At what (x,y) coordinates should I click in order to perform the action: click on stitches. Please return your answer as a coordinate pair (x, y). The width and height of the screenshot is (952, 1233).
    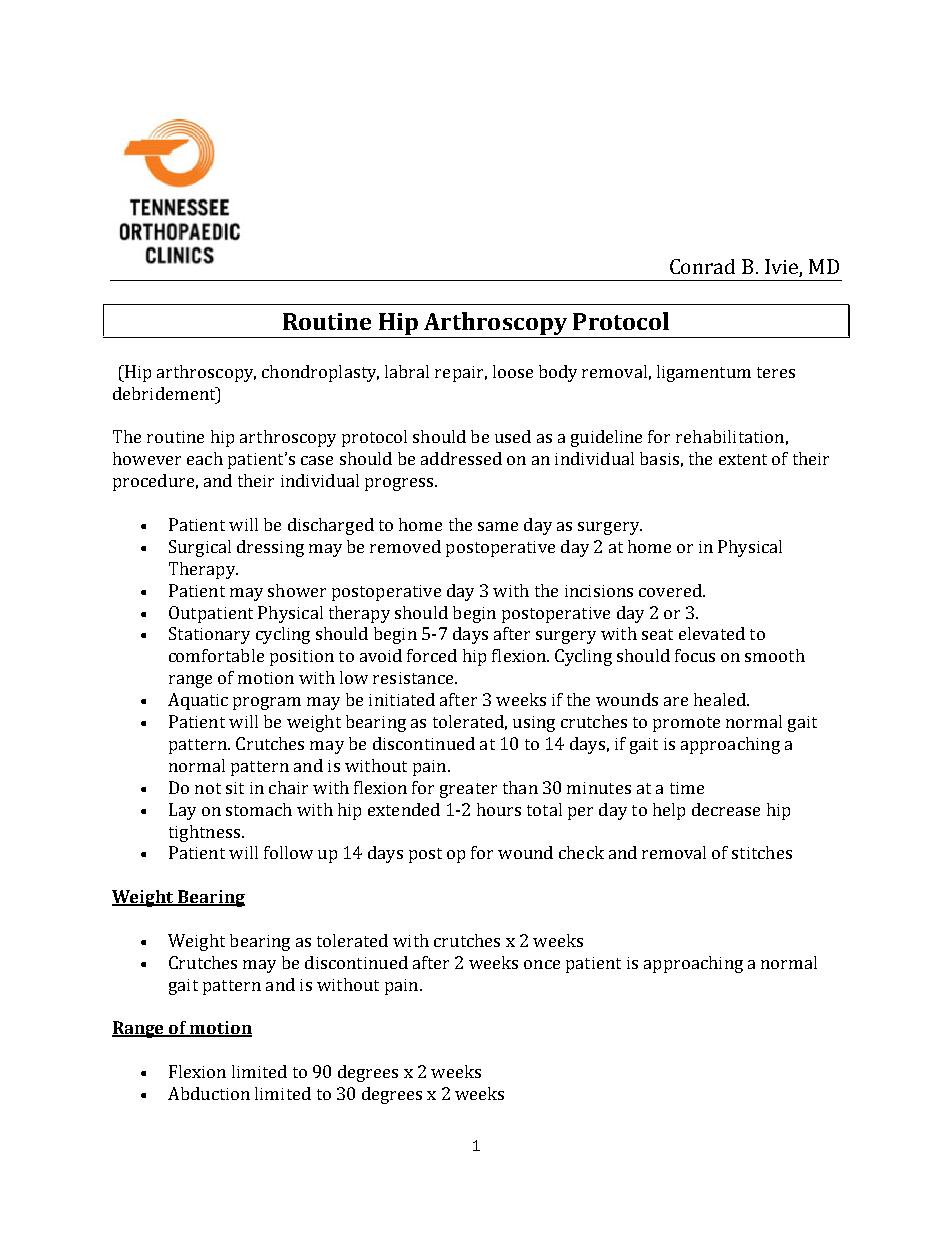
    Looking at the image, I should click on (762, 852).
